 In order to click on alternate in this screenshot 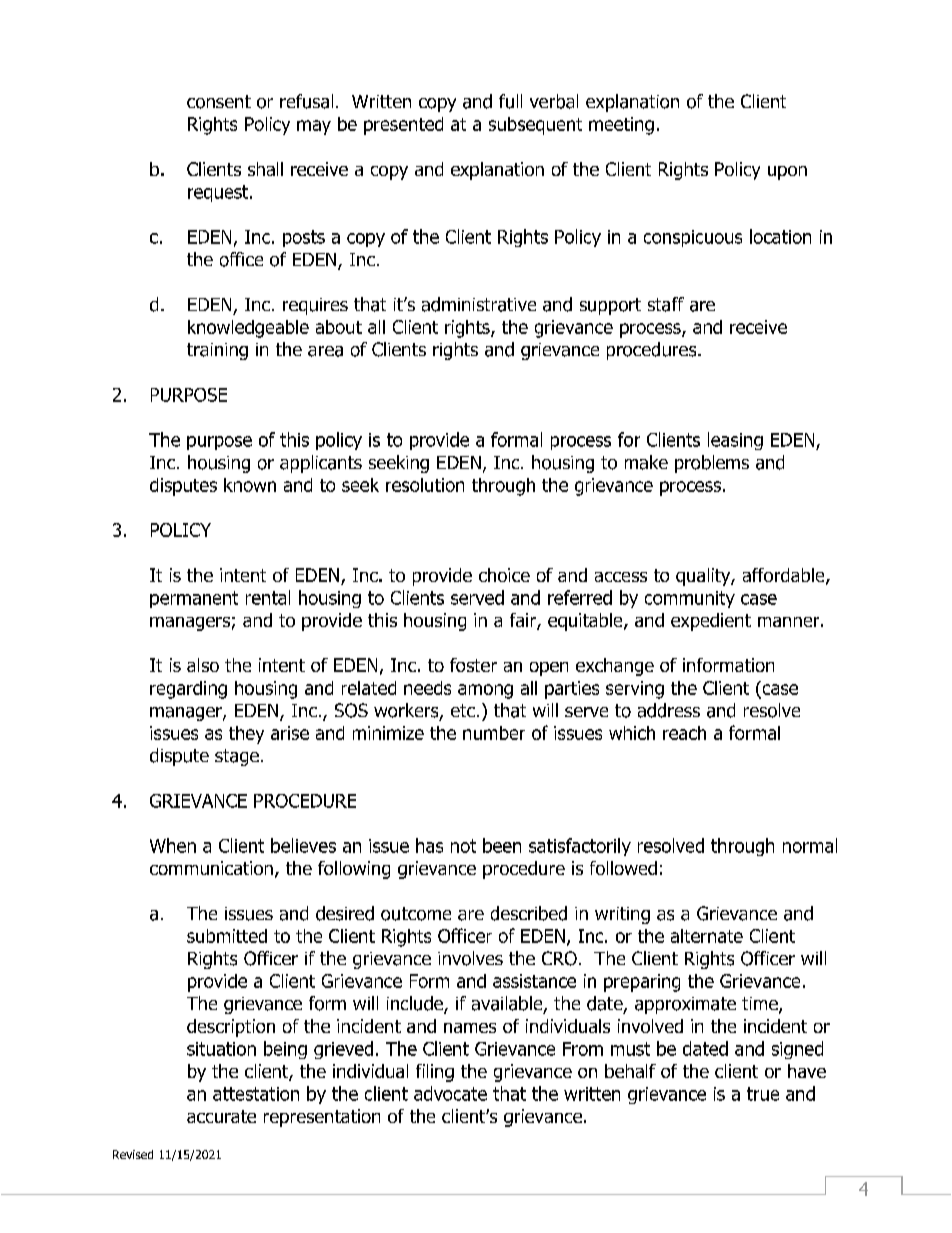, I will do `click(707, 936)`.
